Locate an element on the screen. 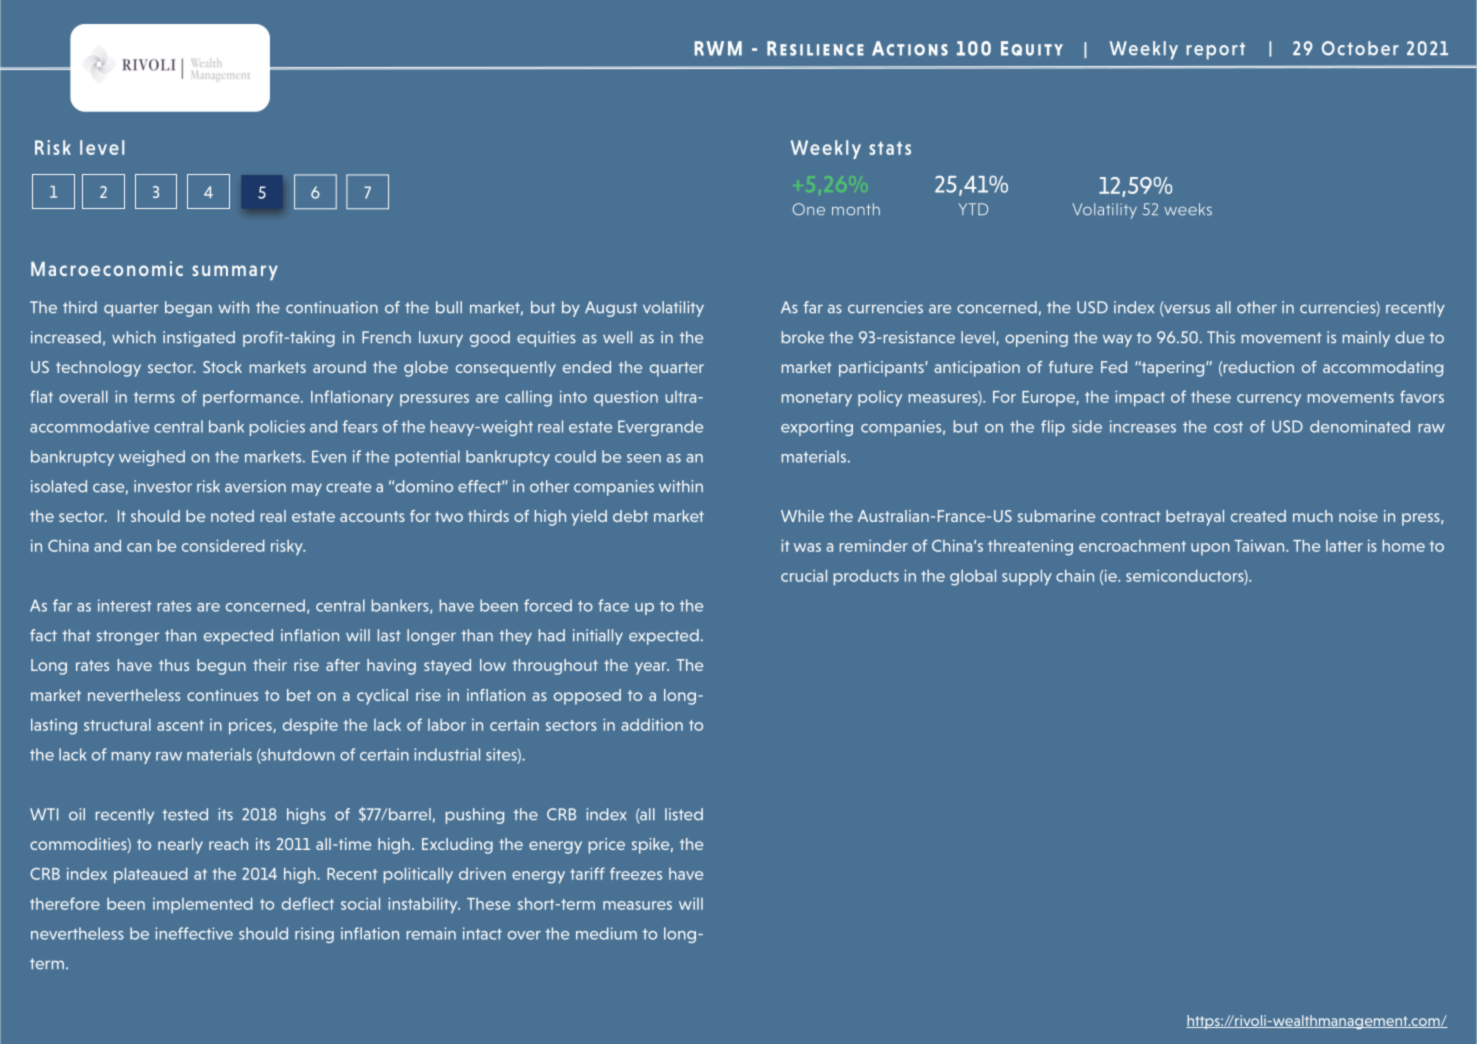 The height and width of the screenshot is (1044, 1477). freezes is located at coordinates (636, 873).
